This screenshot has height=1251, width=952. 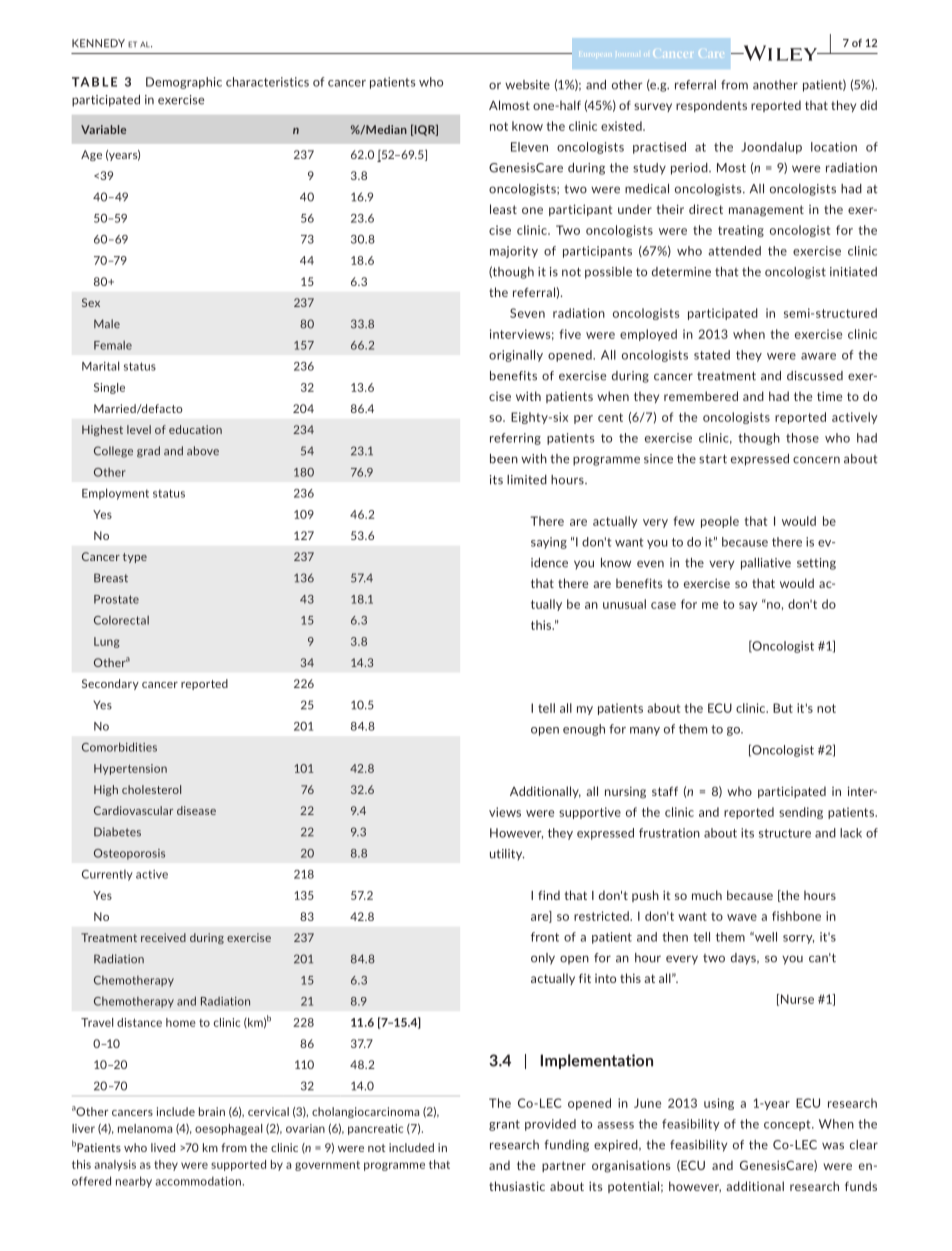 What do you see at coordinates (163, 1147) in the screenshot?
I see `lived` at bounding box center [163, 1147].
